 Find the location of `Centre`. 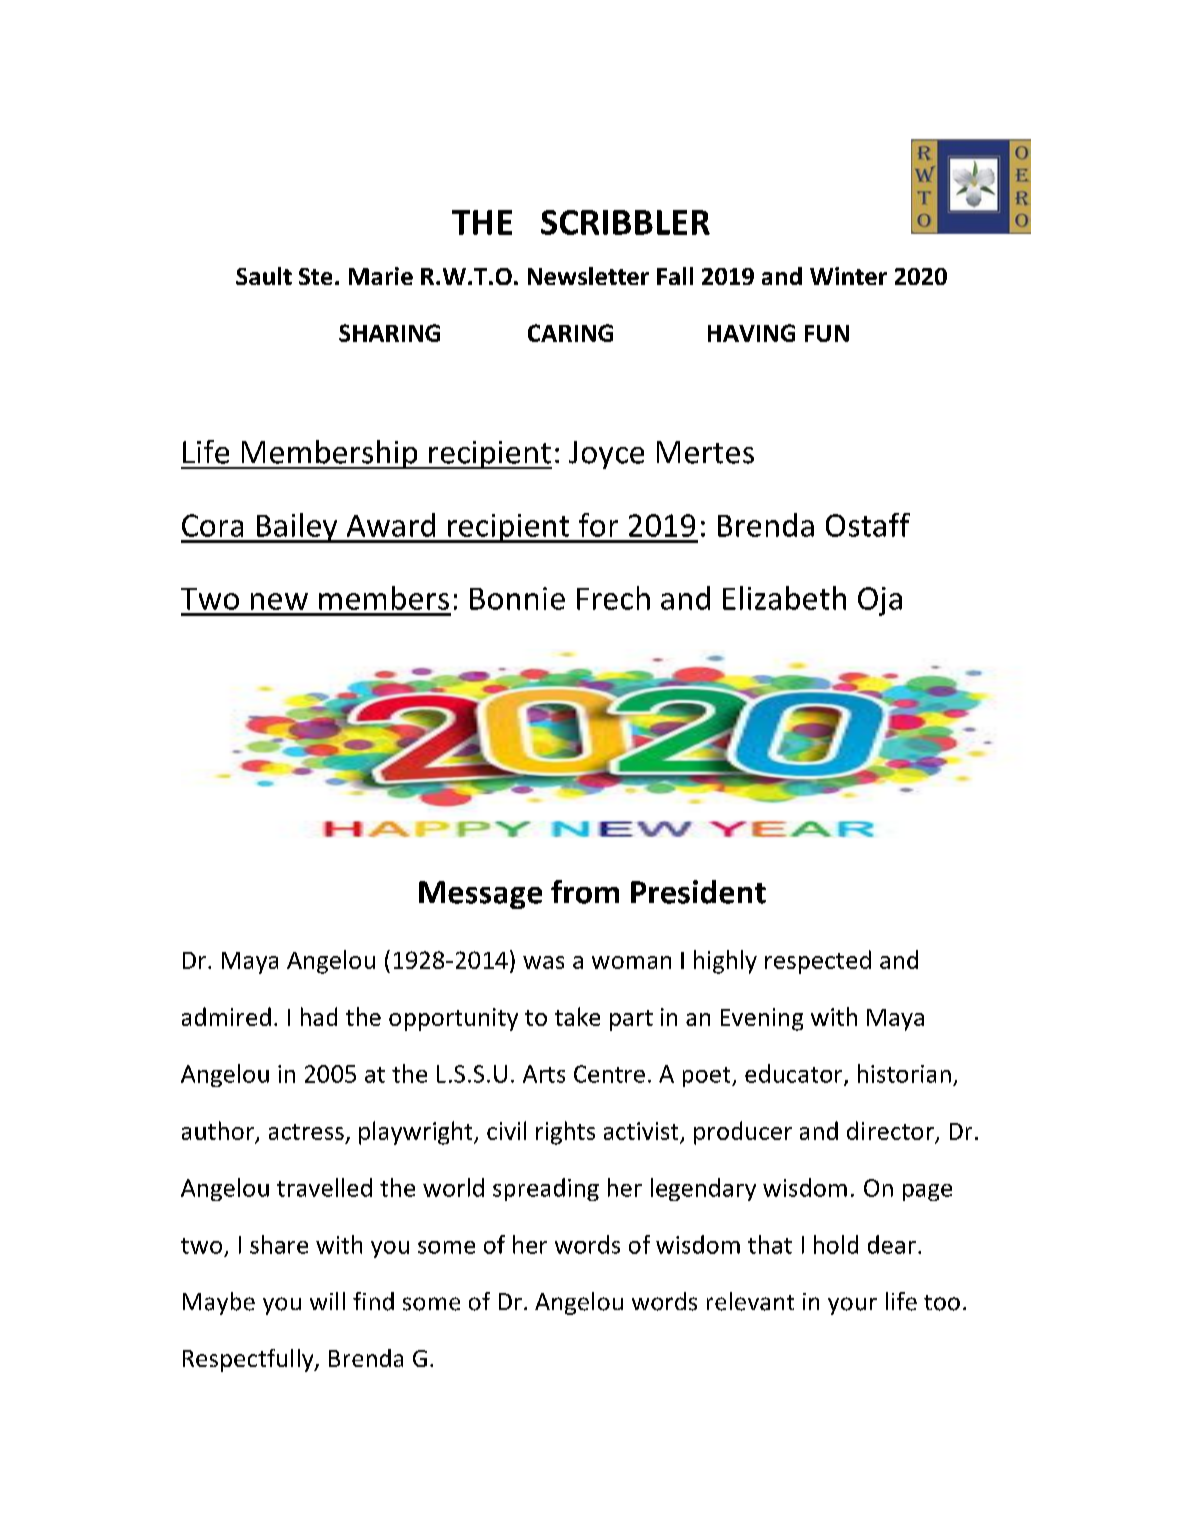

Centre is located at coordinates (609, 1074).
